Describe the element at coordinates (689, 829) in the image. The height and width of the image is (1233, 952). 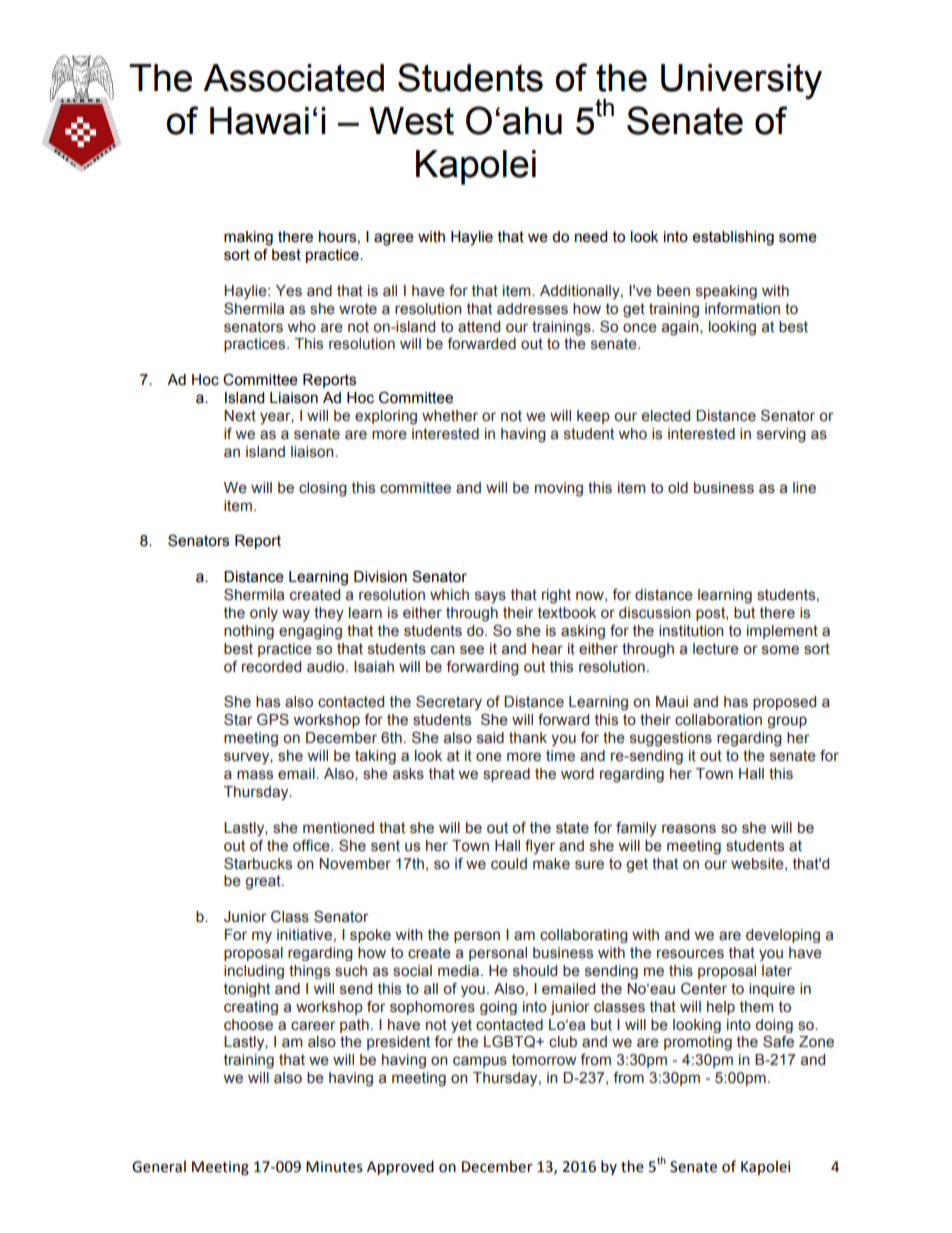
I see `reasons` at that location.
